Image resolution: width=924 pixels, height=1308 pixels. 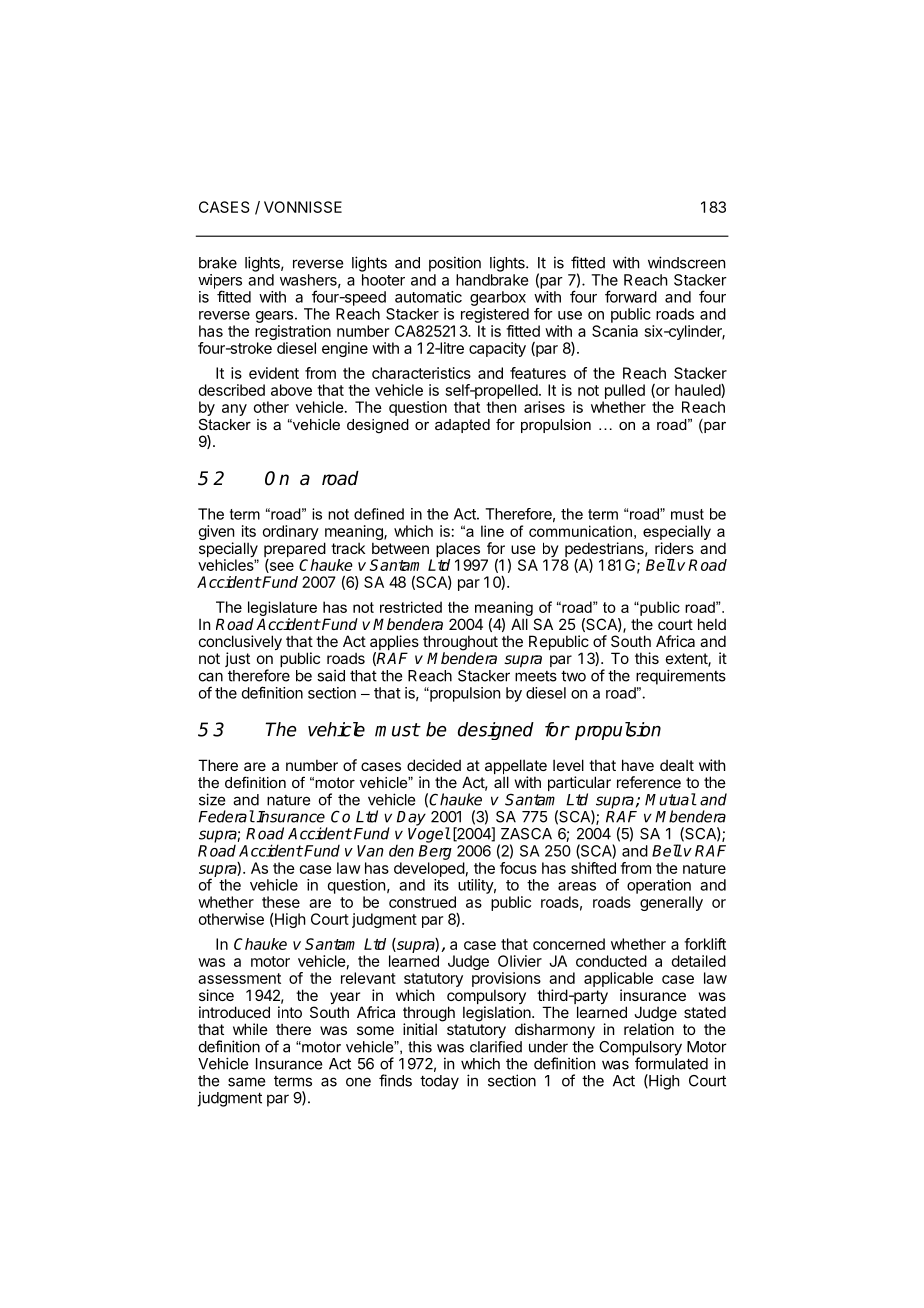 I want to click on same, so click(x=246, y=1082).
